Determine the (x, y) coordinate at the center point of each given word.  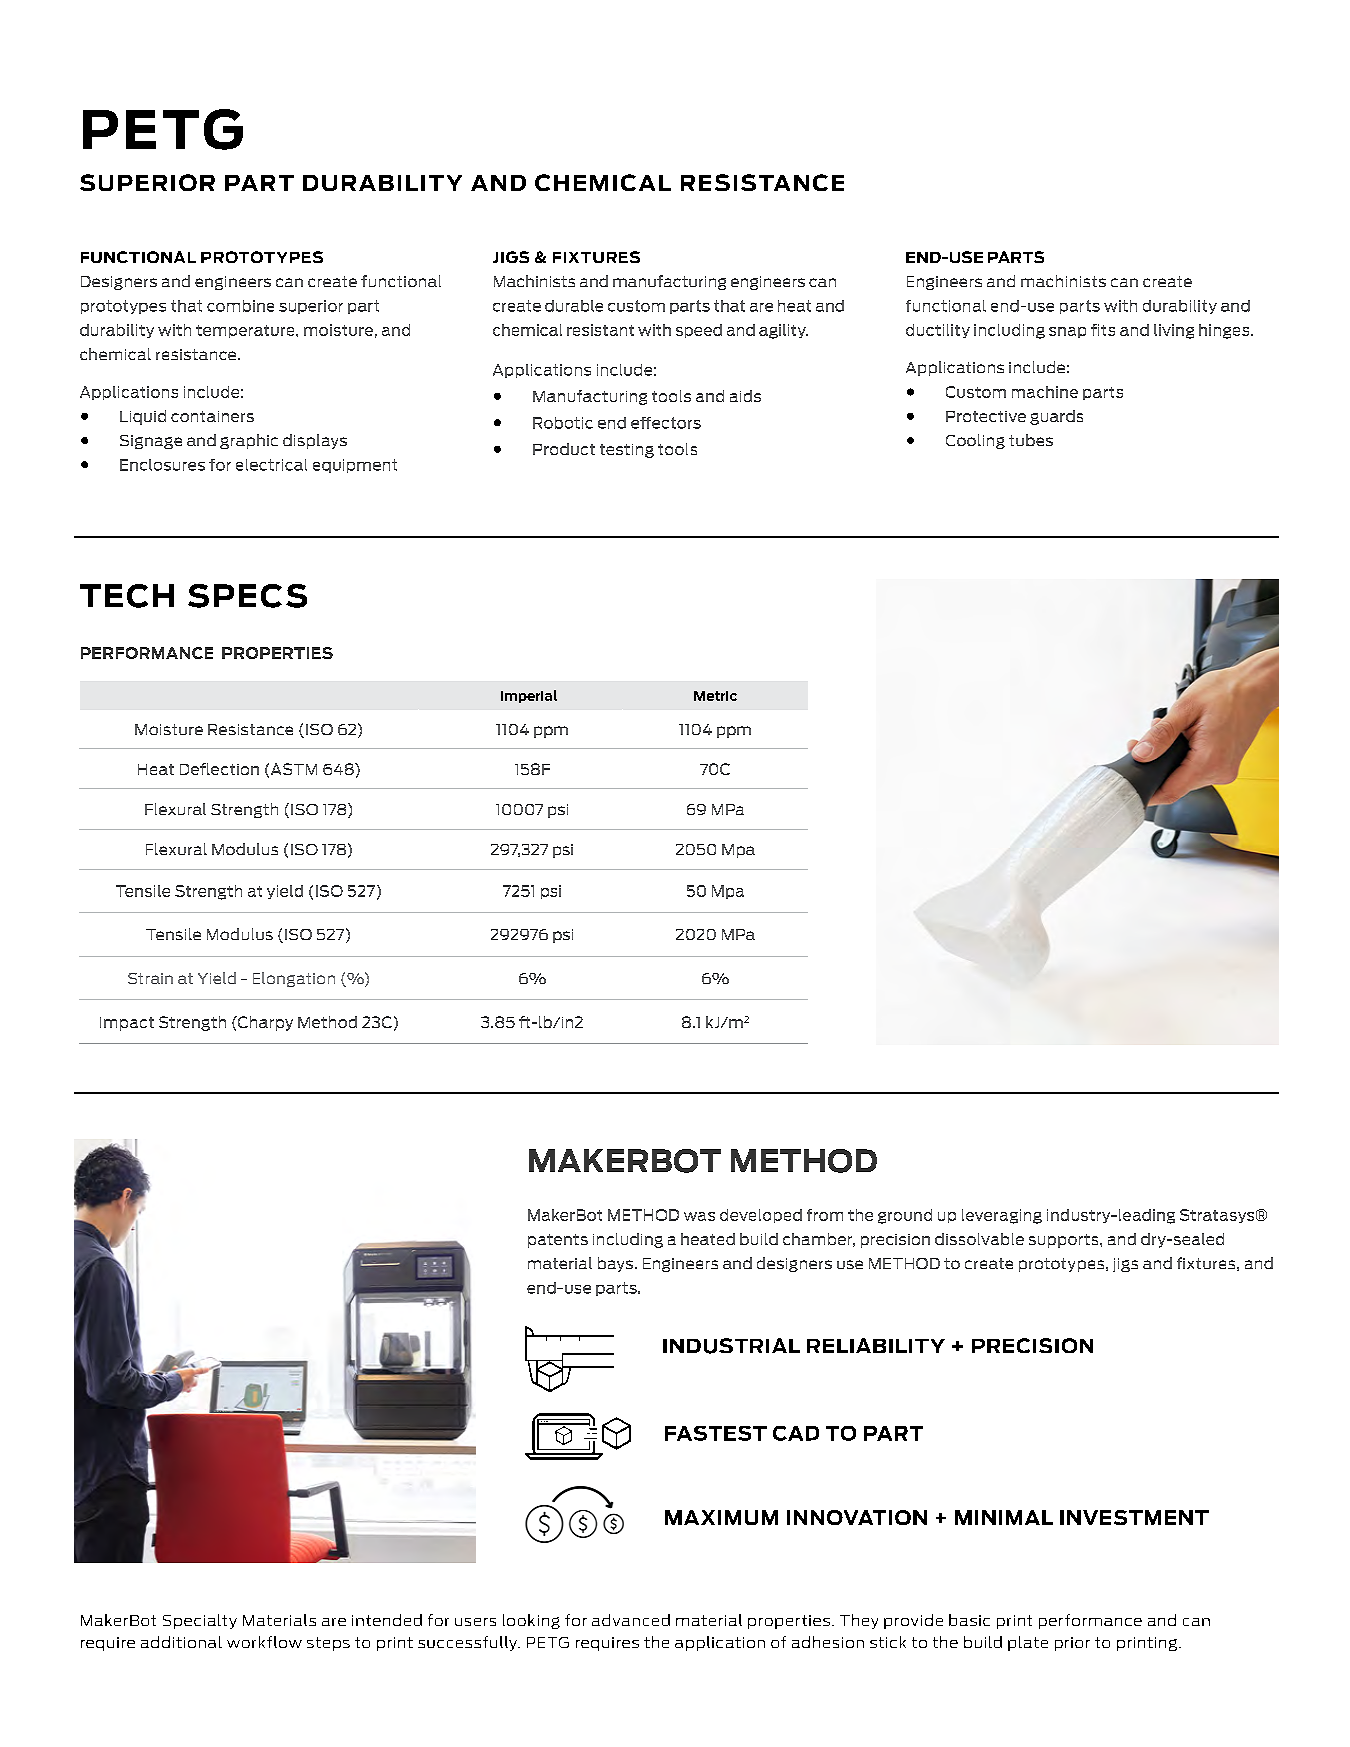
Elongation (294, 979)
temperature (246, 331)
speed (699, 331)
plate (1028, 1643)
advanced (631, 1620)
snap (1067, 332)
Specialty (200, 1621)
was (699, 1216)
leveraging (1002, 1216)
